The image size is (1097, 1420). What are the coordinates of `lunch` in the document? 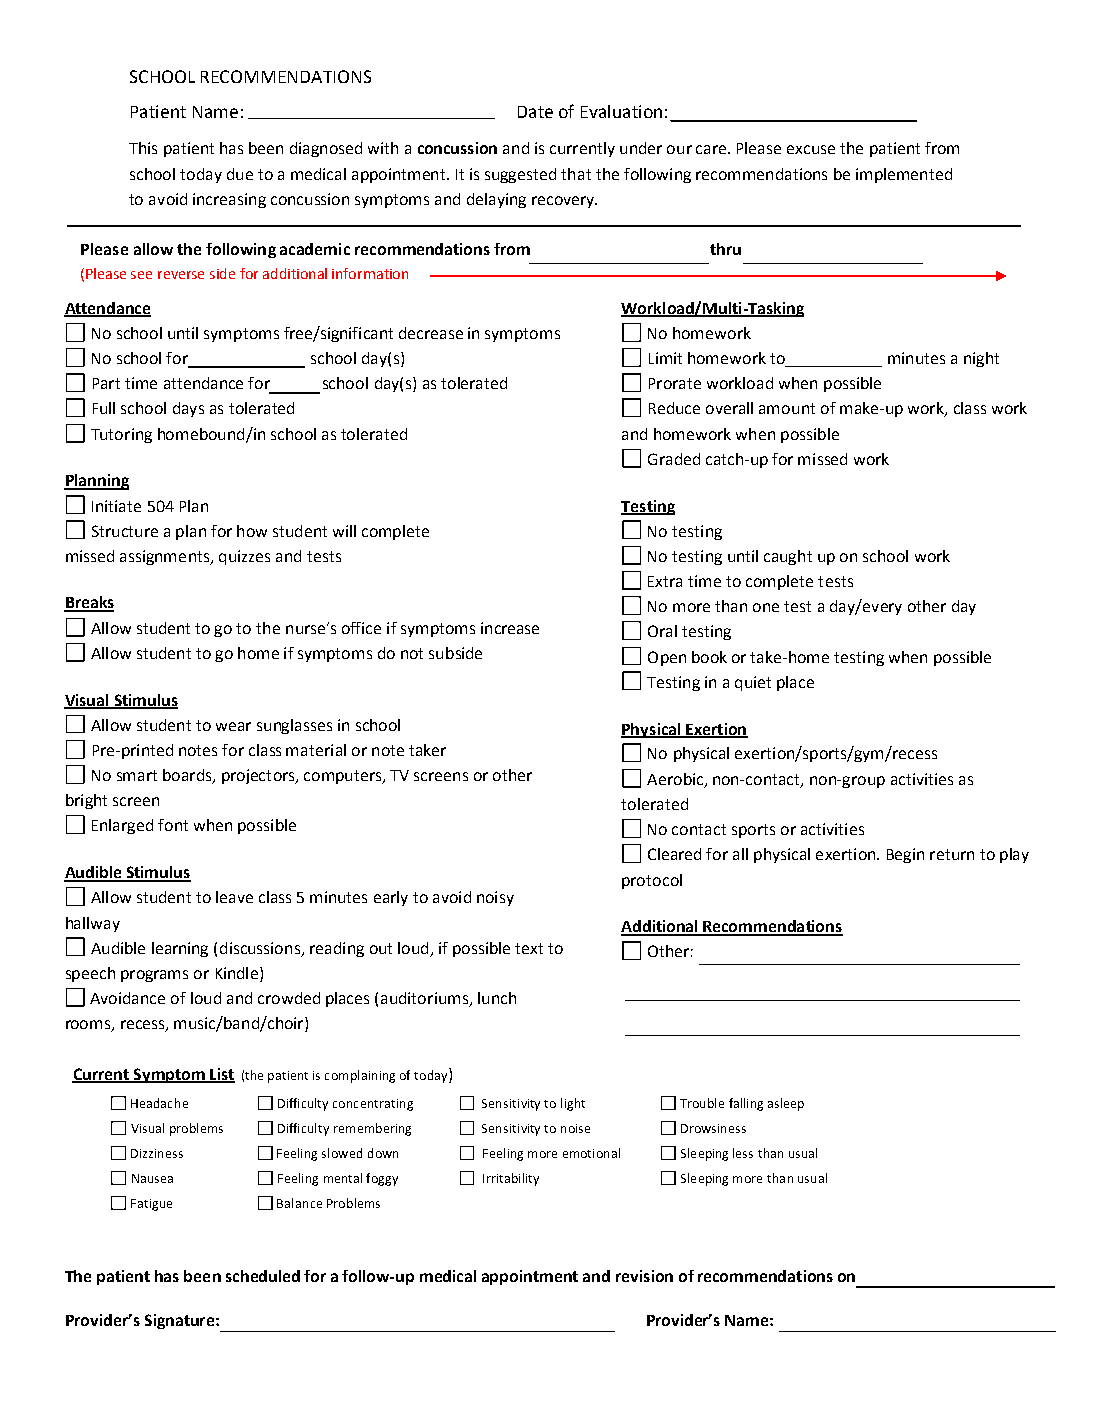 It's located at (497, 998).
